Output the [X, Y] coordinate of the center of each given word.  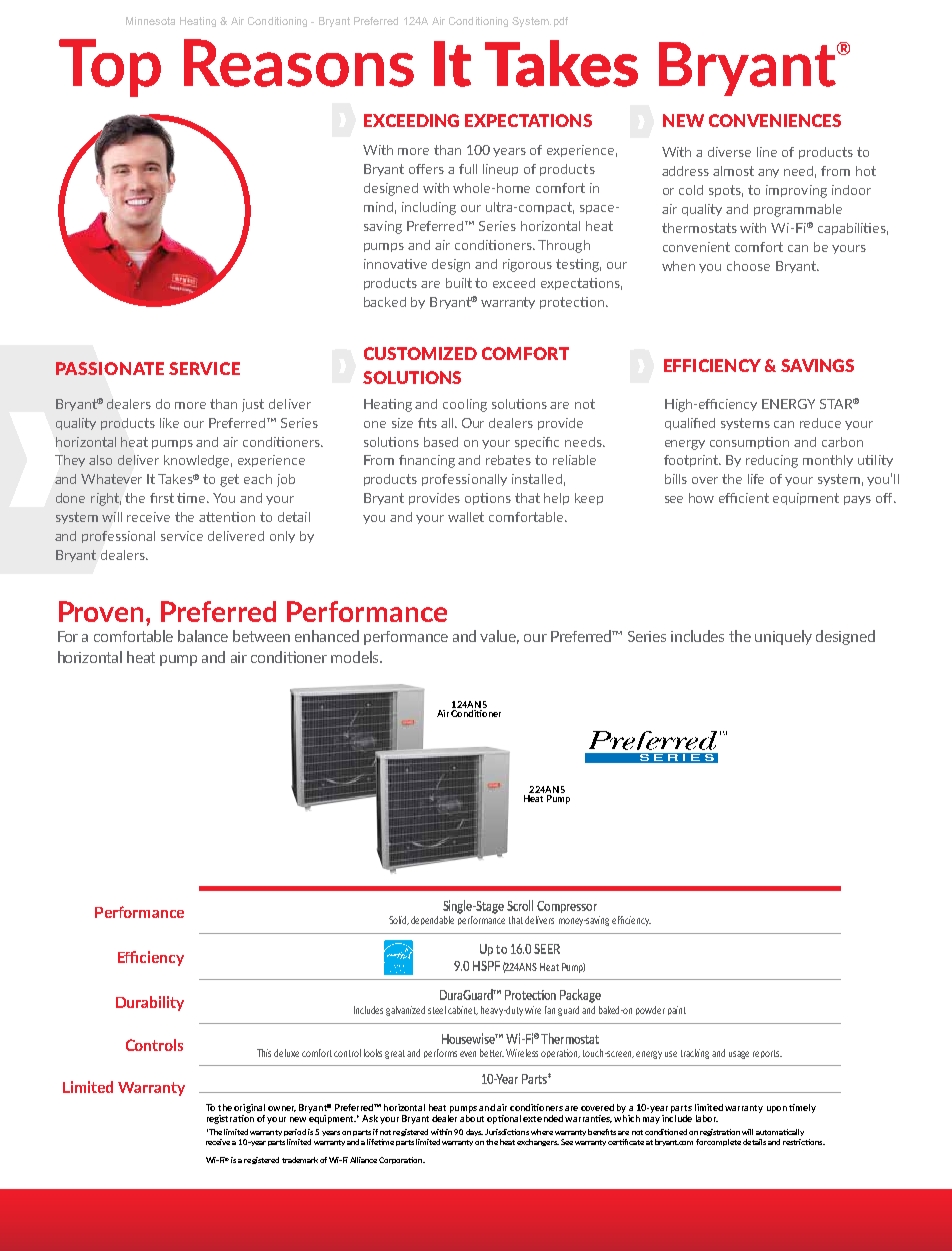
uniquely [783, 637]
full [468, 169]
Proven [103, 611]
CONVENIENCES [775, 120]
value [499, 637]
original [249, 1108]
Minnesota [150, 21]
